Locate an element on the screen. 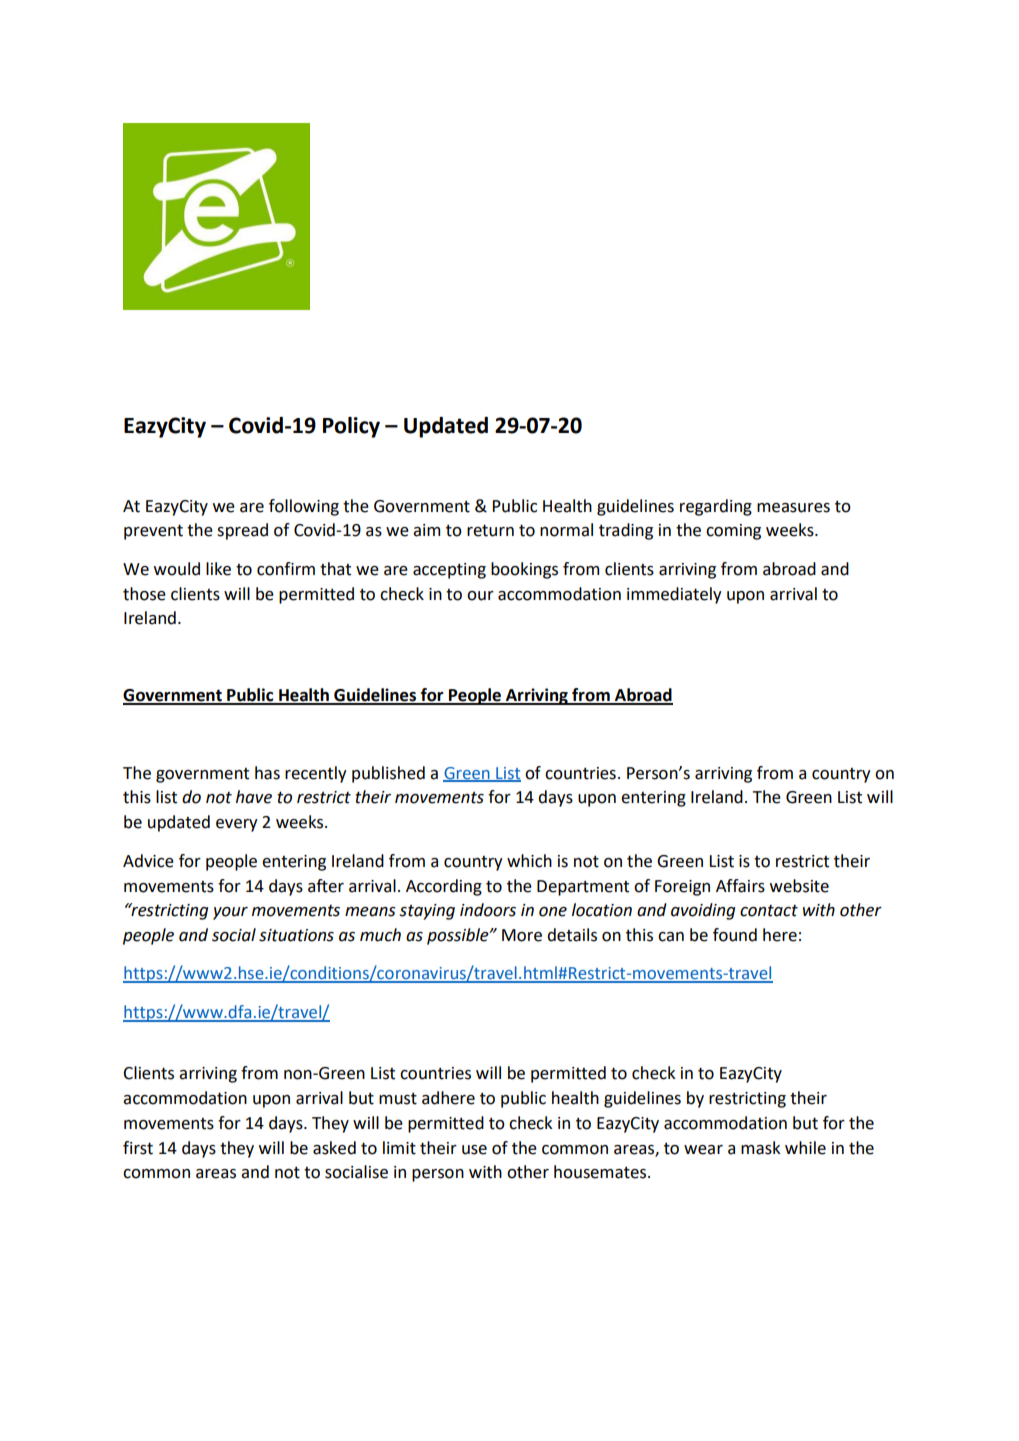 This screenshot has height=1441, width=1019. regarding is located at coordinates (716, 507).
